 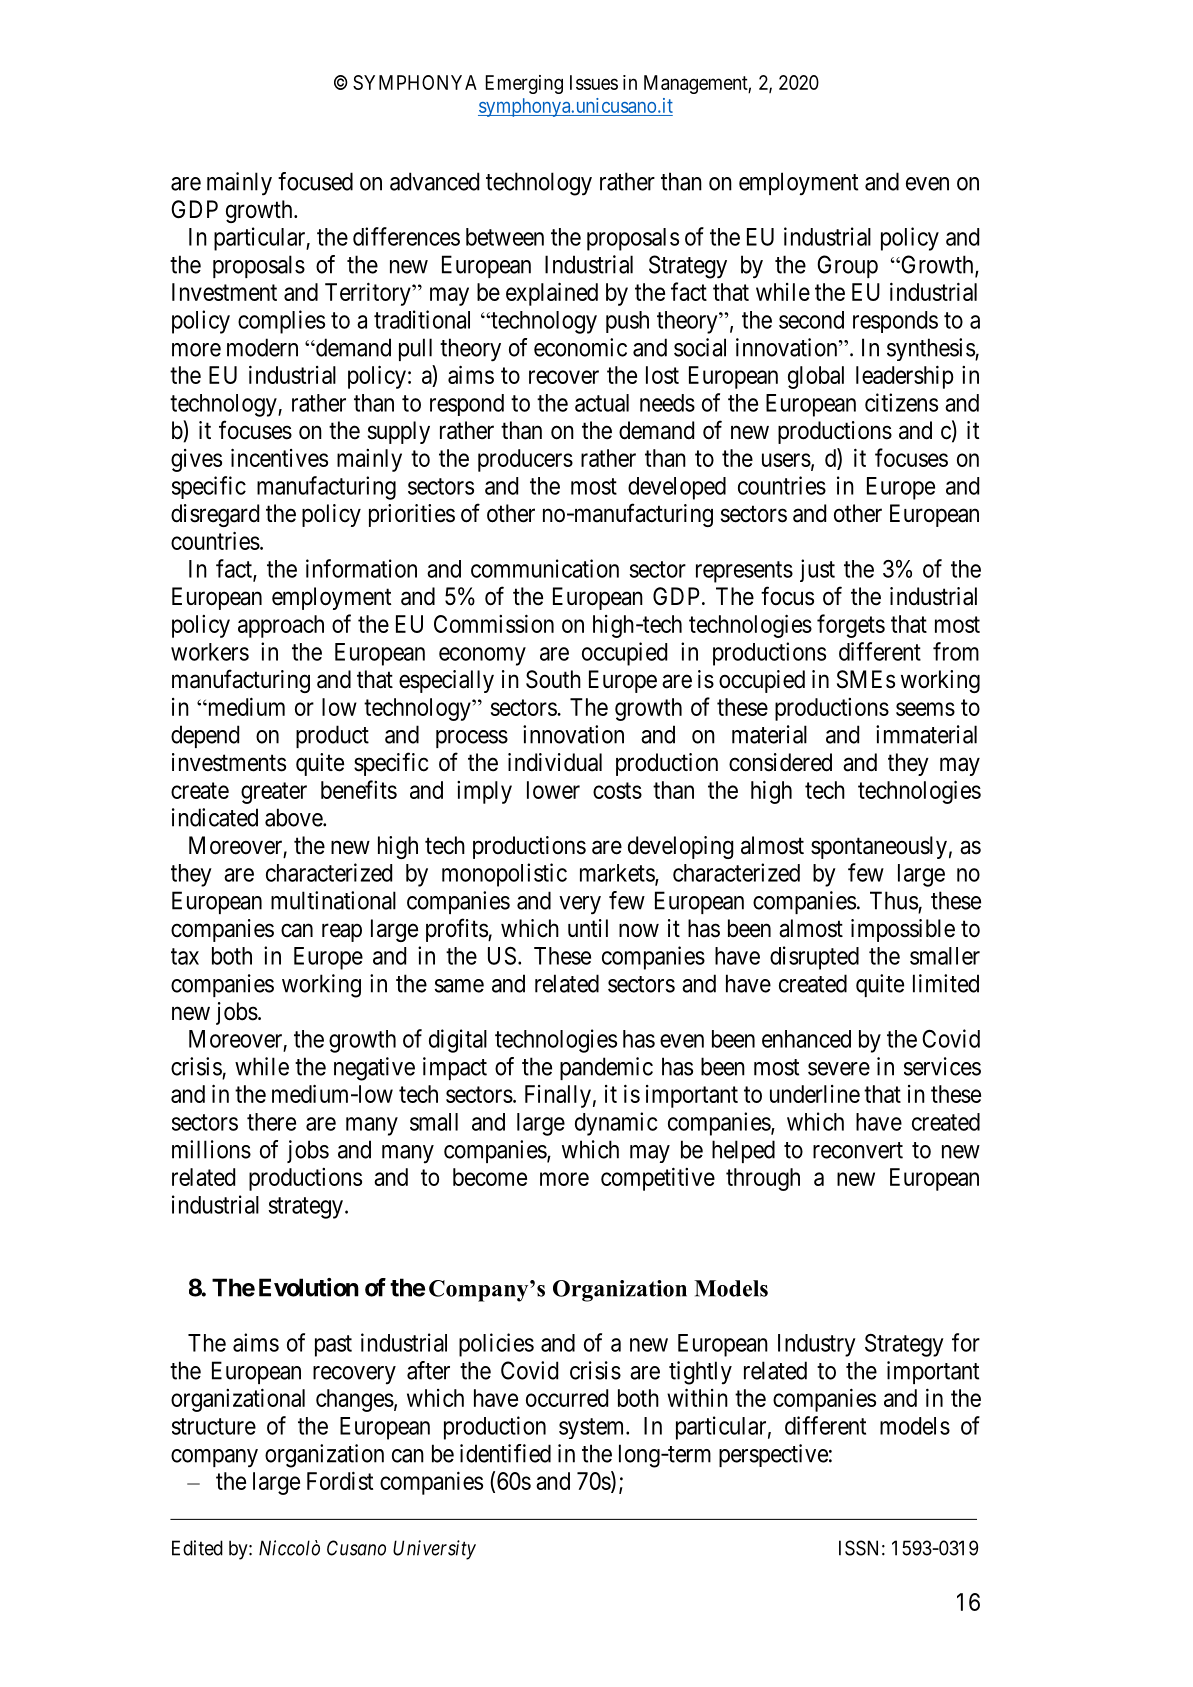 What do you see at coordinates (434, 181) in the page?
I see `advanced` at bounding box center [434, 181].
